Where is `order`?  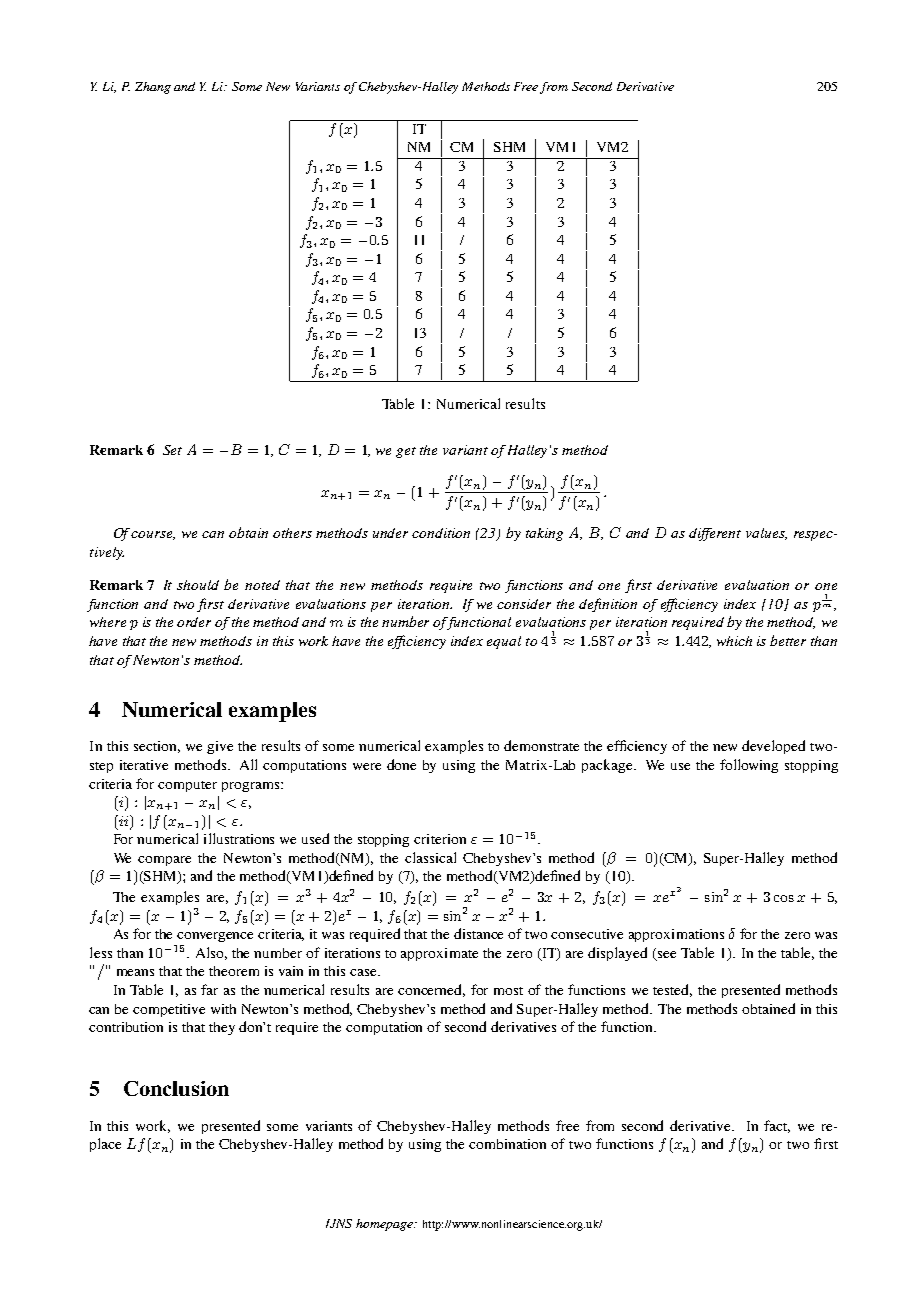
order is located at coordinates (194, 622).
